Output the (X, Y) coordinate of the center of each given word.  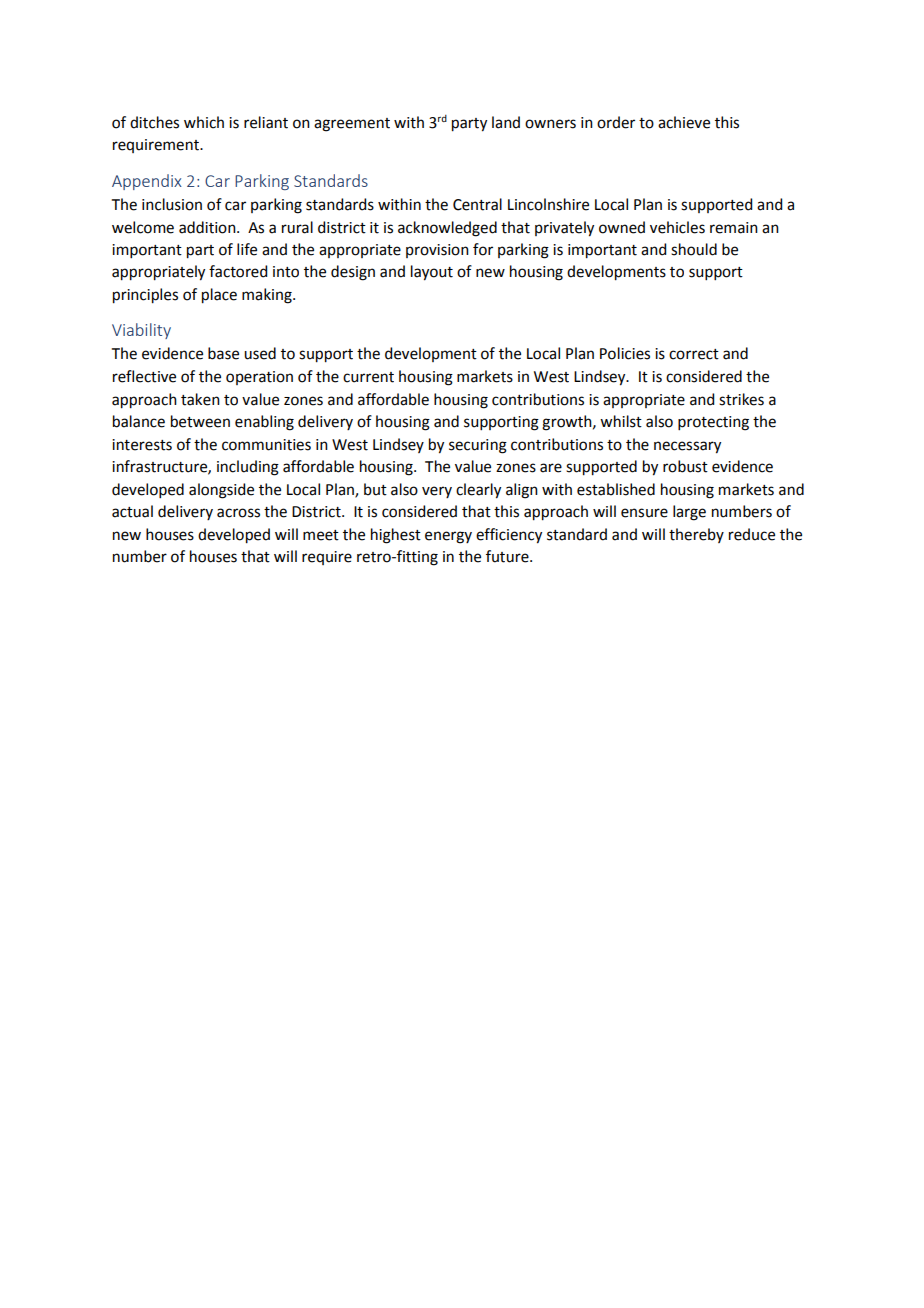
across (238, 513)
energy (448, 537)
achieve (684, 122)
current (368, 377)
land (506, 122)
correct (694, 354)
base (223, 353)
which (204, 122)
